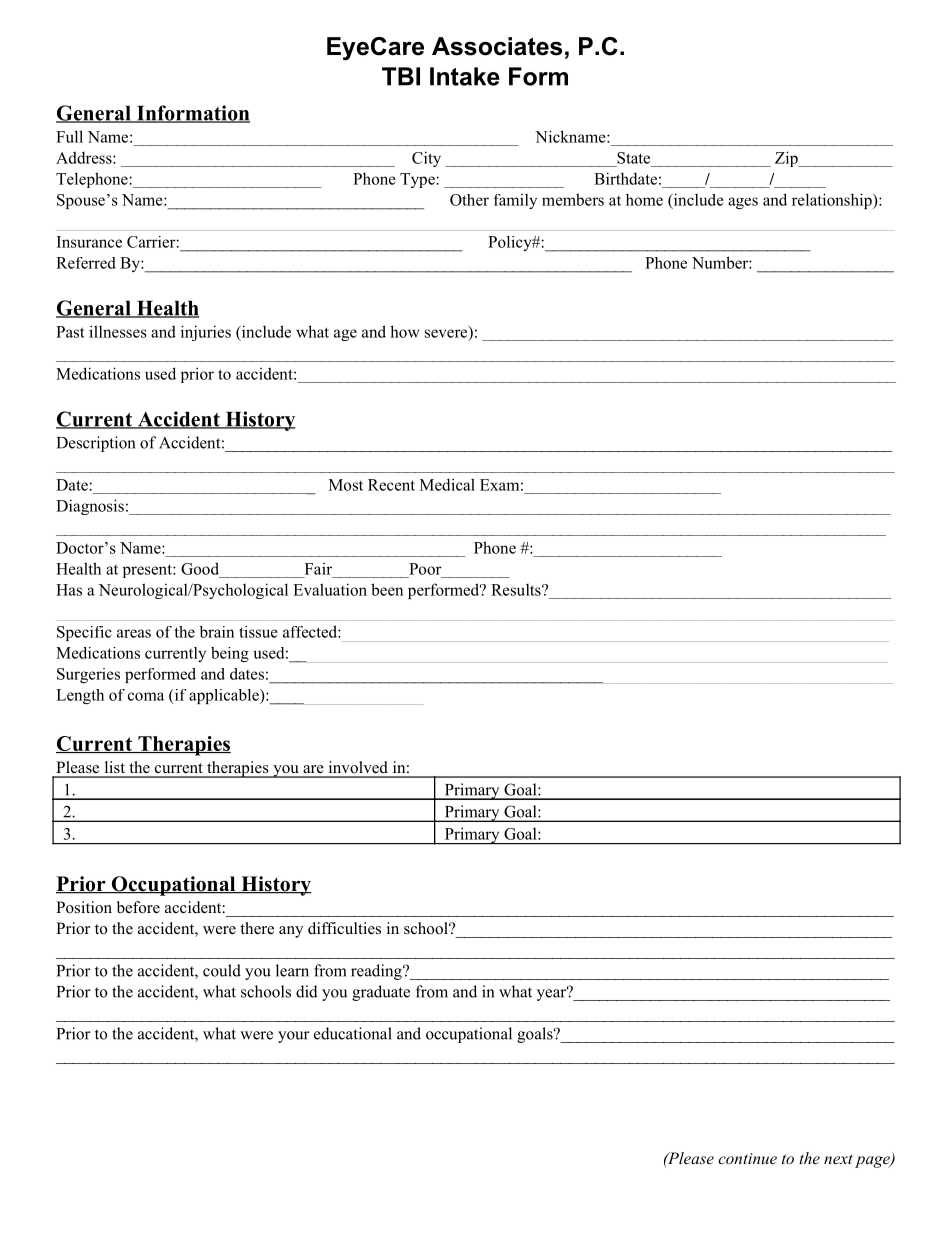 The height and width of the screenshot is (1233, 952). I want to click on ages, so click(743, 203).
